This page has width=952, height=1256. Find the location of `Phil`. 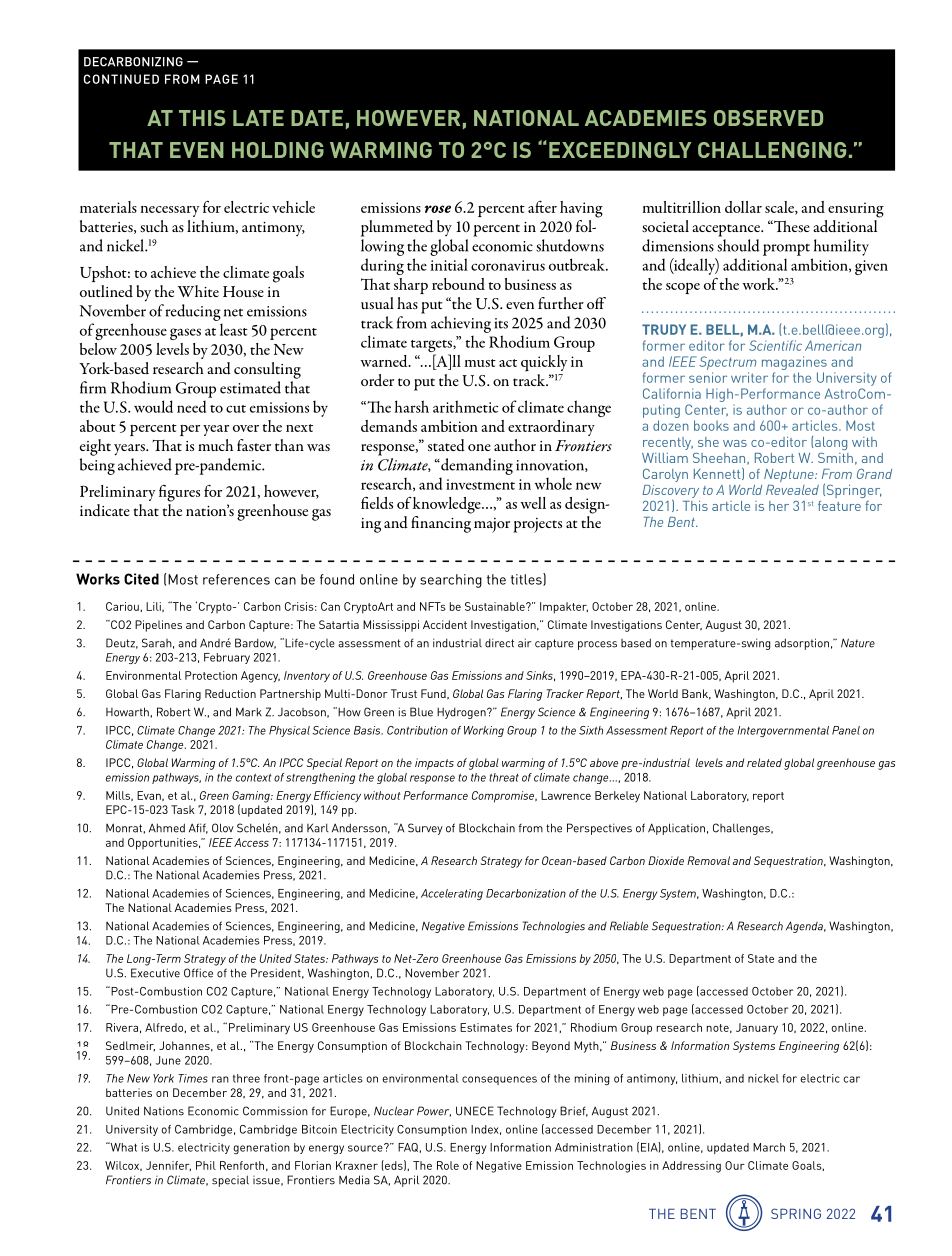

Phil is located at coordinates (206, 1165).
